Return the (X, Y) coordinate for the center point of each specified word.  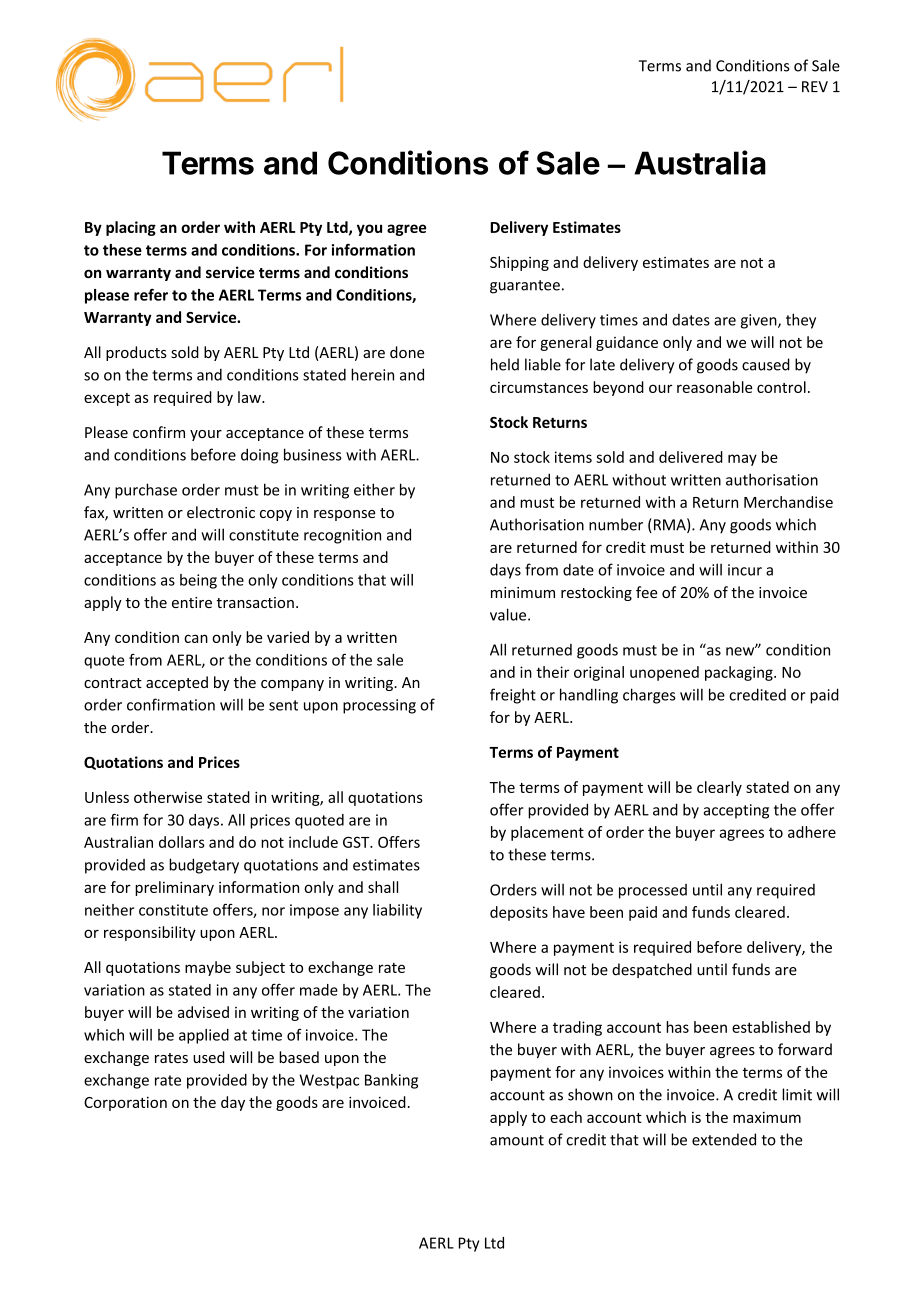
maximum (767, 1117)
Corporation (125, 1104)
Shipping (519, 263)
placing (131, 228)
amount (517, 1140)
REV (815, 86)
